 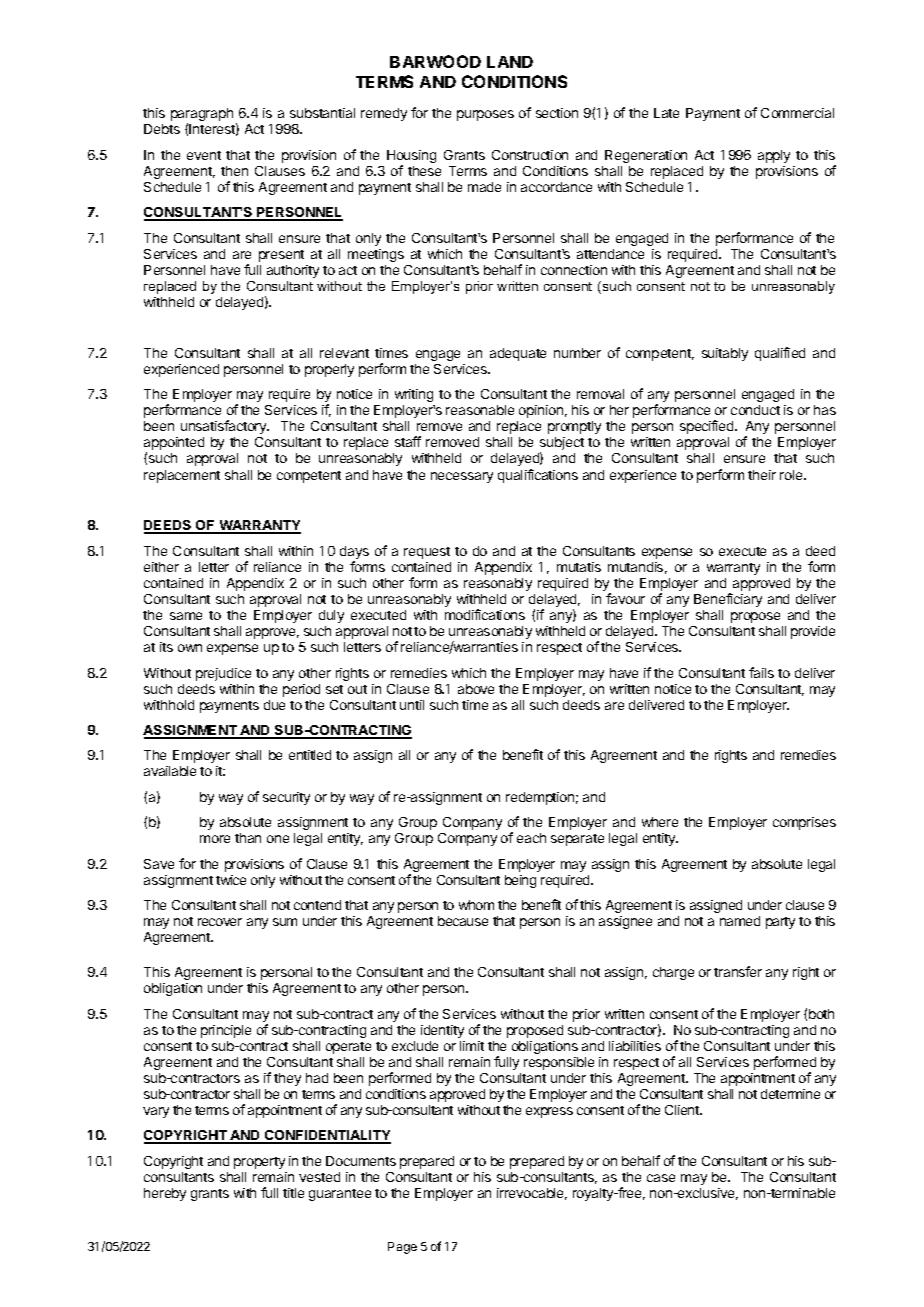 I want to click on case, so click(x=661, y=1178).
